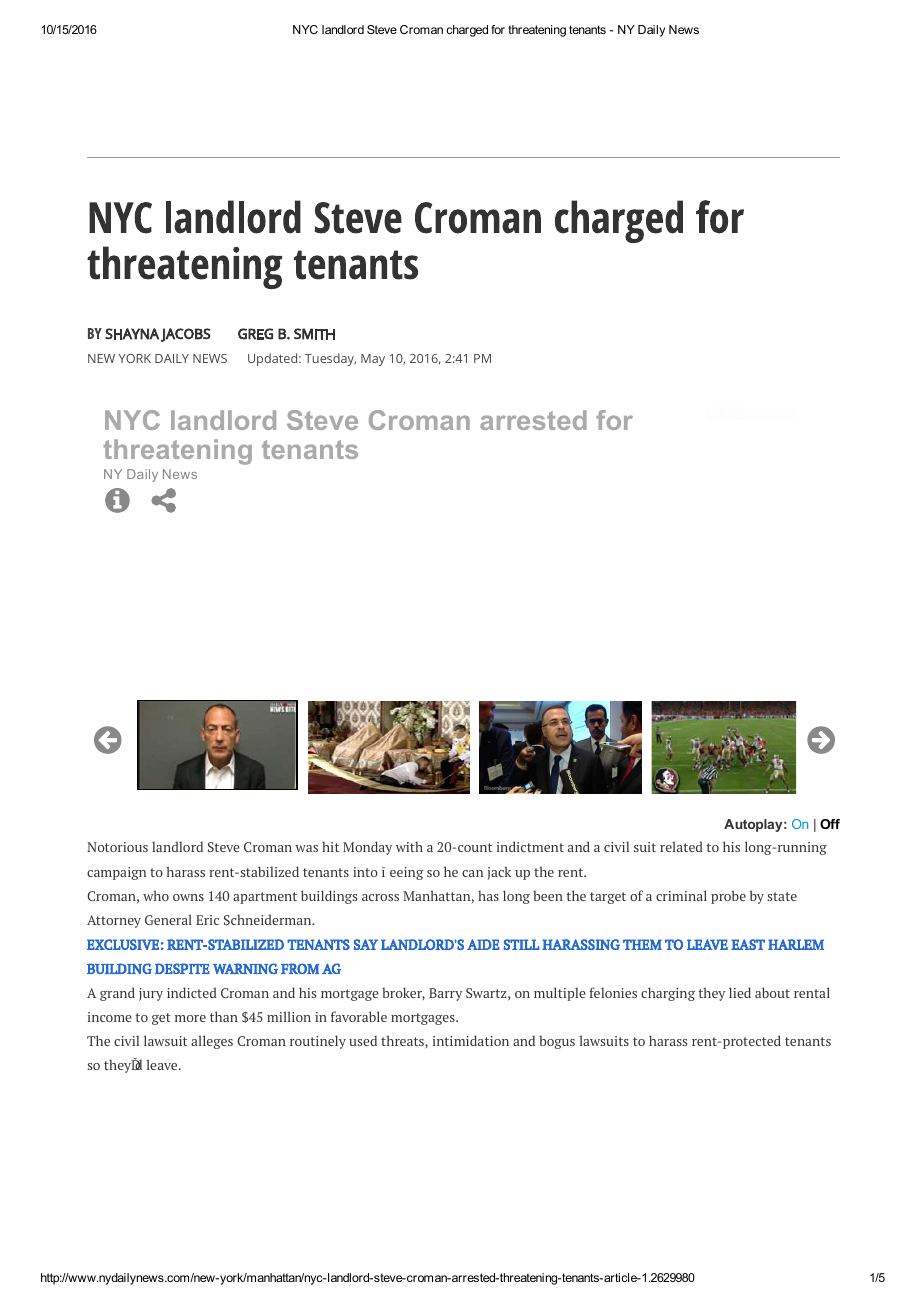 The image size is (924, 1308). Describe the element at coordinates (467, 31) in the screenshot. I see `charged` at that location.
